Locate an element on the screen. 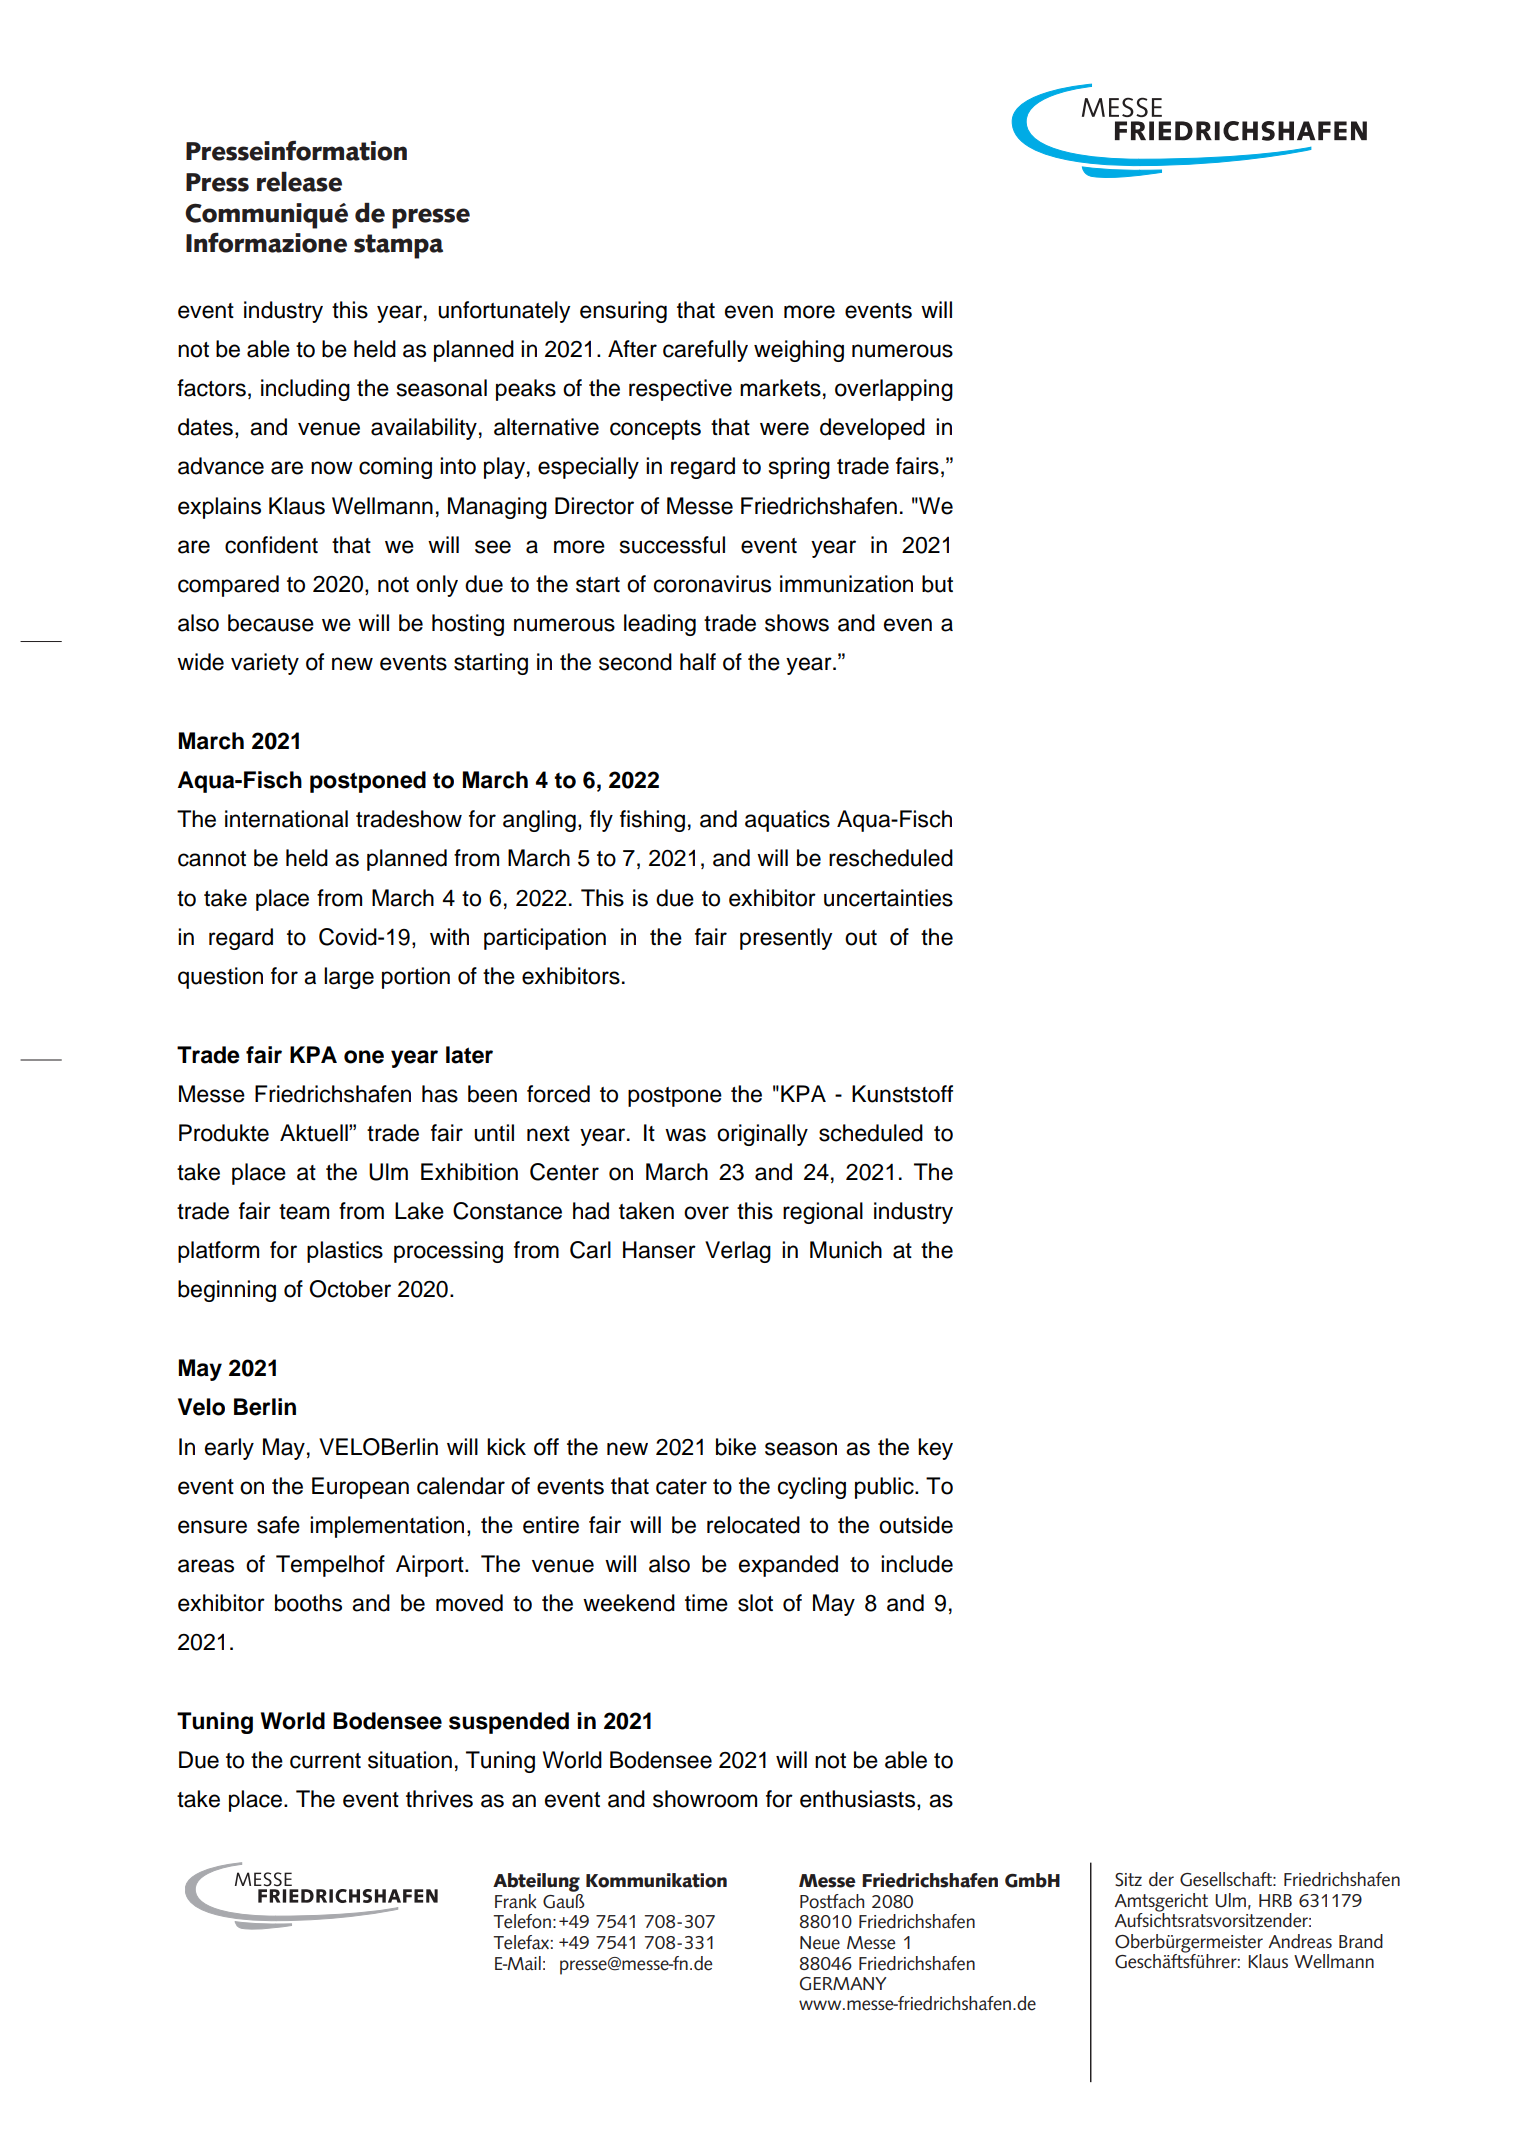  relocated is located at coordinates (753, 1525).
